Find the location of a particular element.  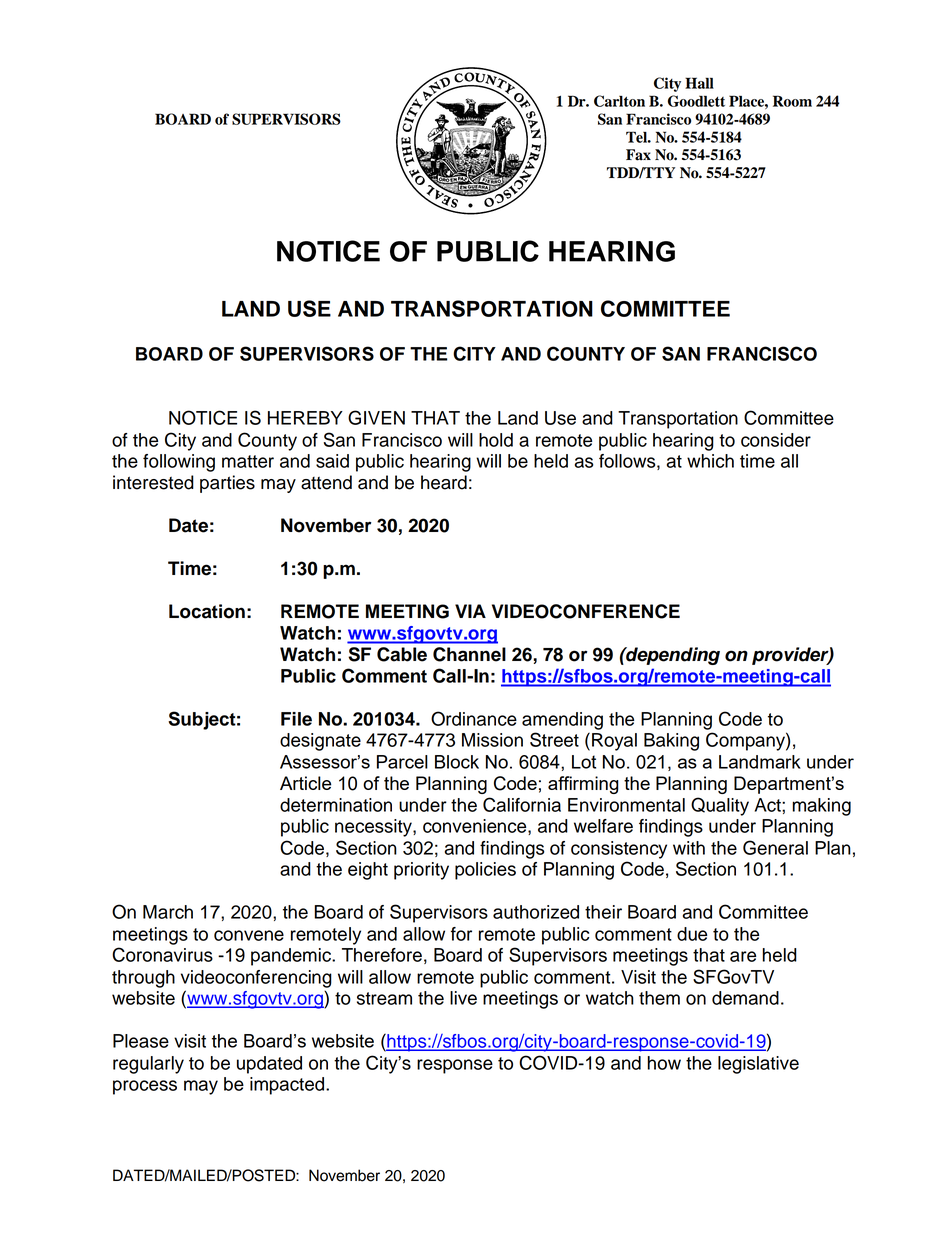

Room is located at coordinates (792, 101).
